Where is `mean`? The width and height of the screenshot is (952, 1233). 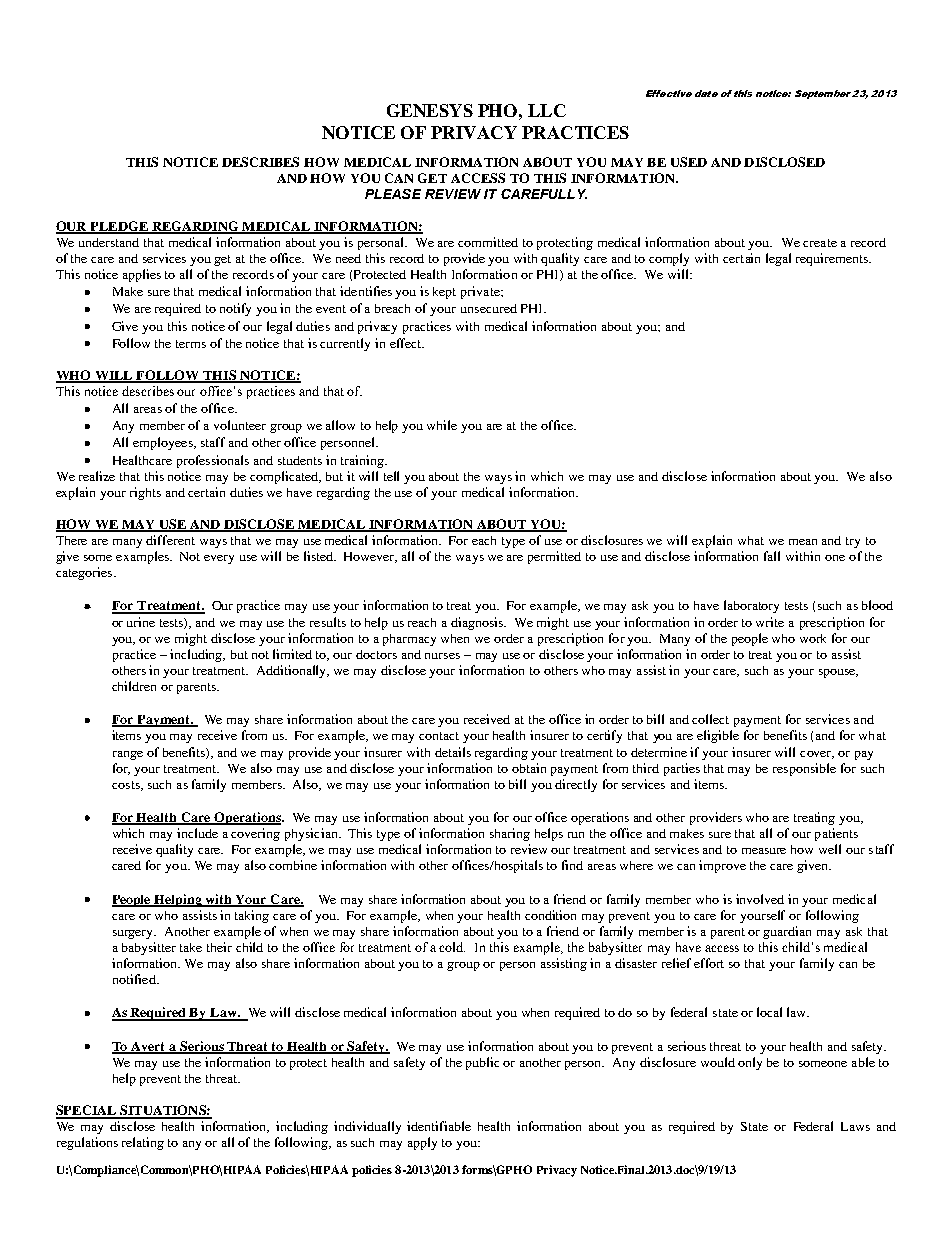
mean is located at coordinates (803, 542).
